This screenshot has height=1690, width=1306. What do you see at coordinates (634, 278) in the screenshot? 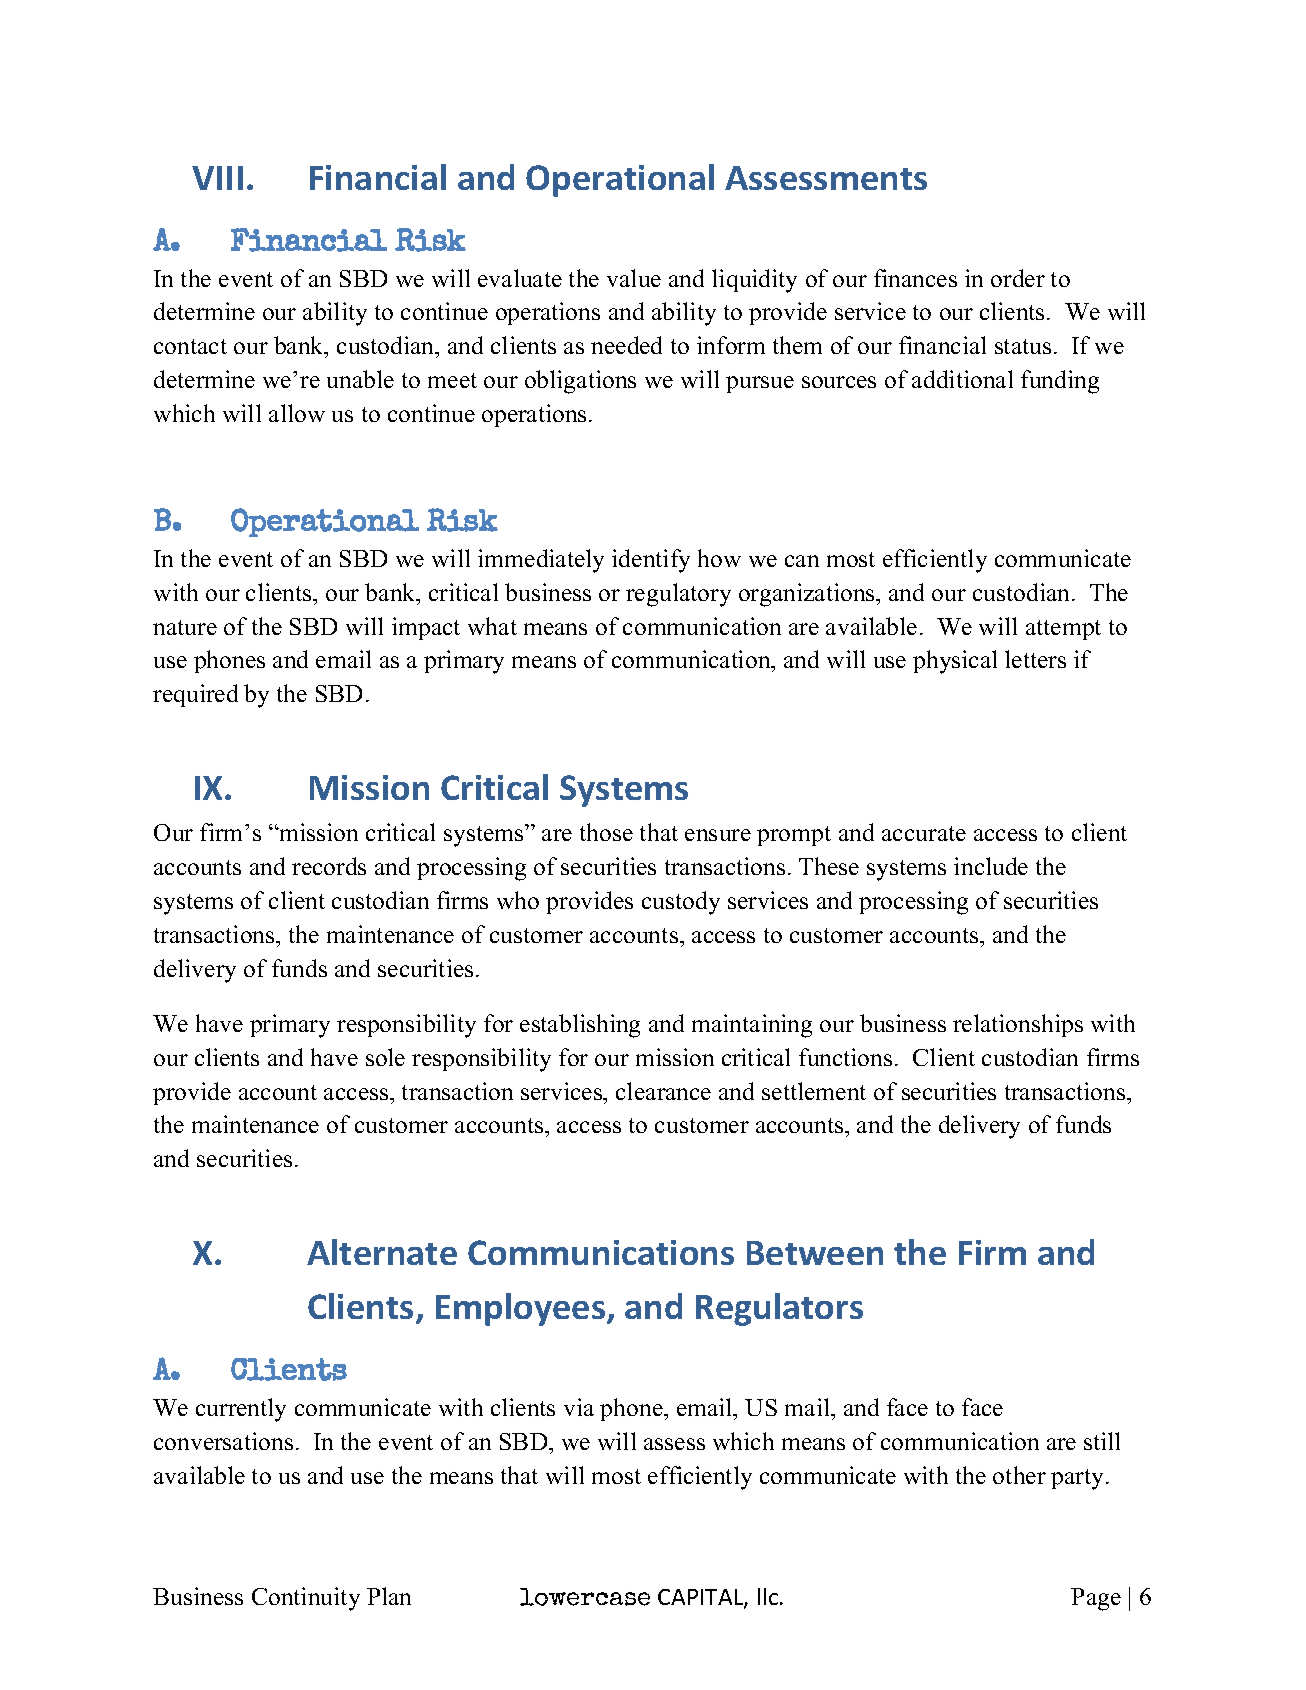
I see `value` at bounding box center [634, 278].
